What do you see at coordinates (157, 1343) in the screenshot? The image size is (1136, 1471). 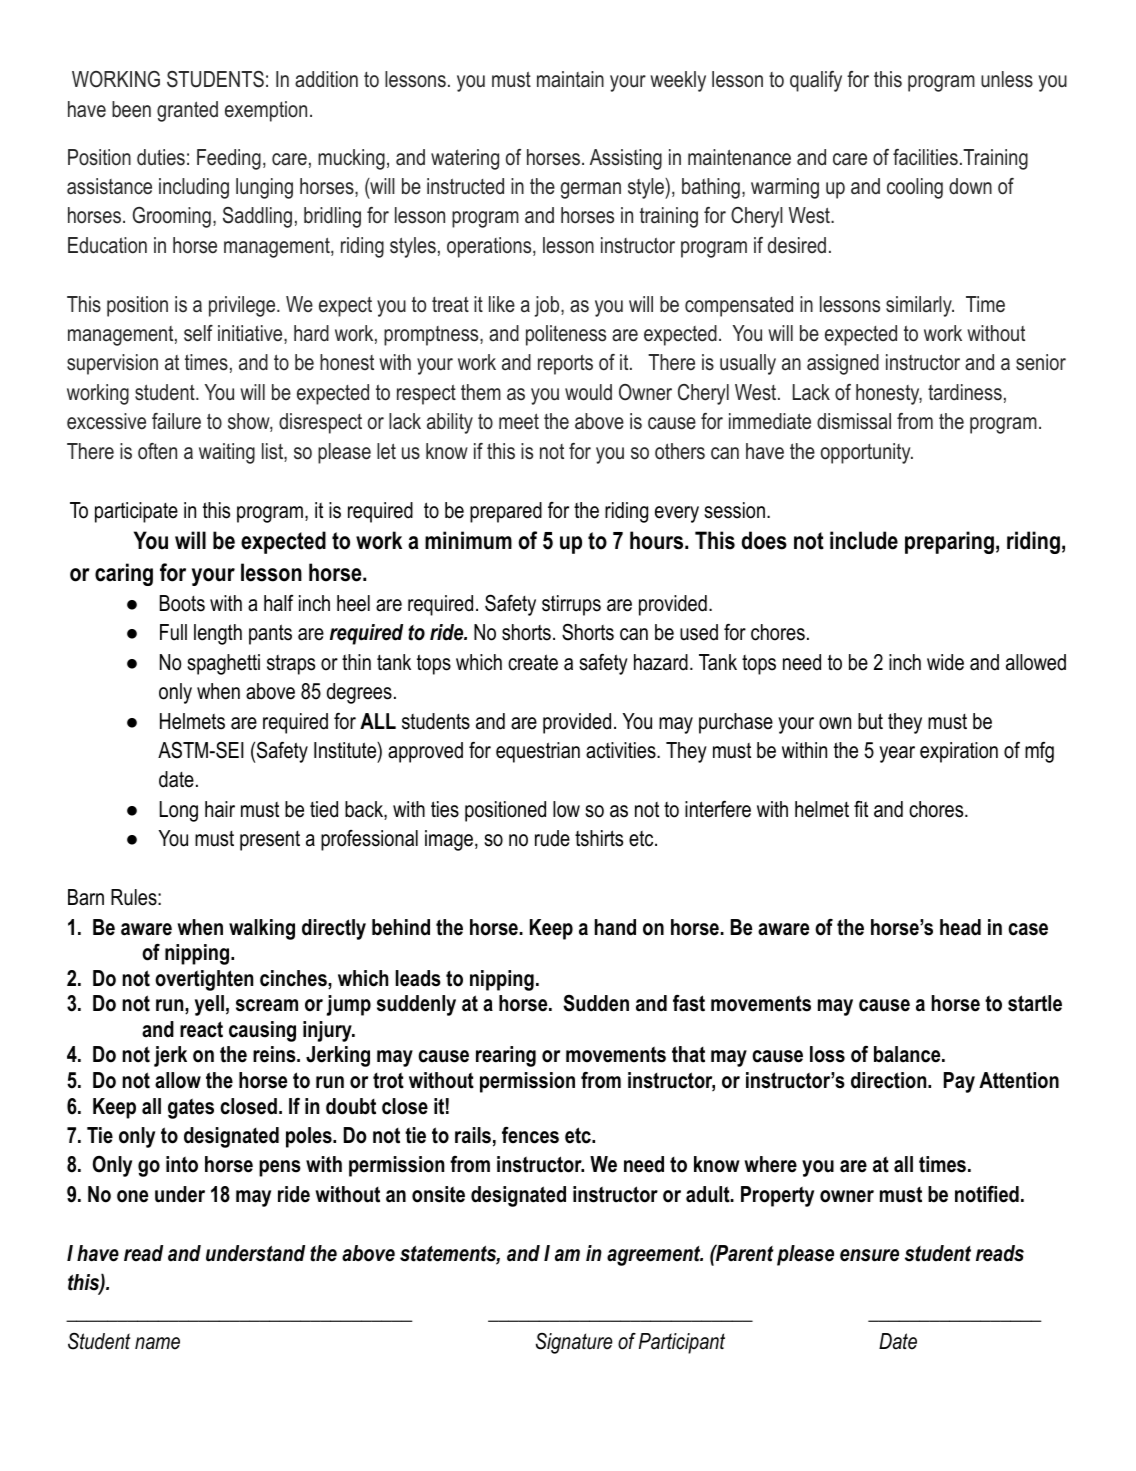 I see `name` at bounding box center [157, 1343].
